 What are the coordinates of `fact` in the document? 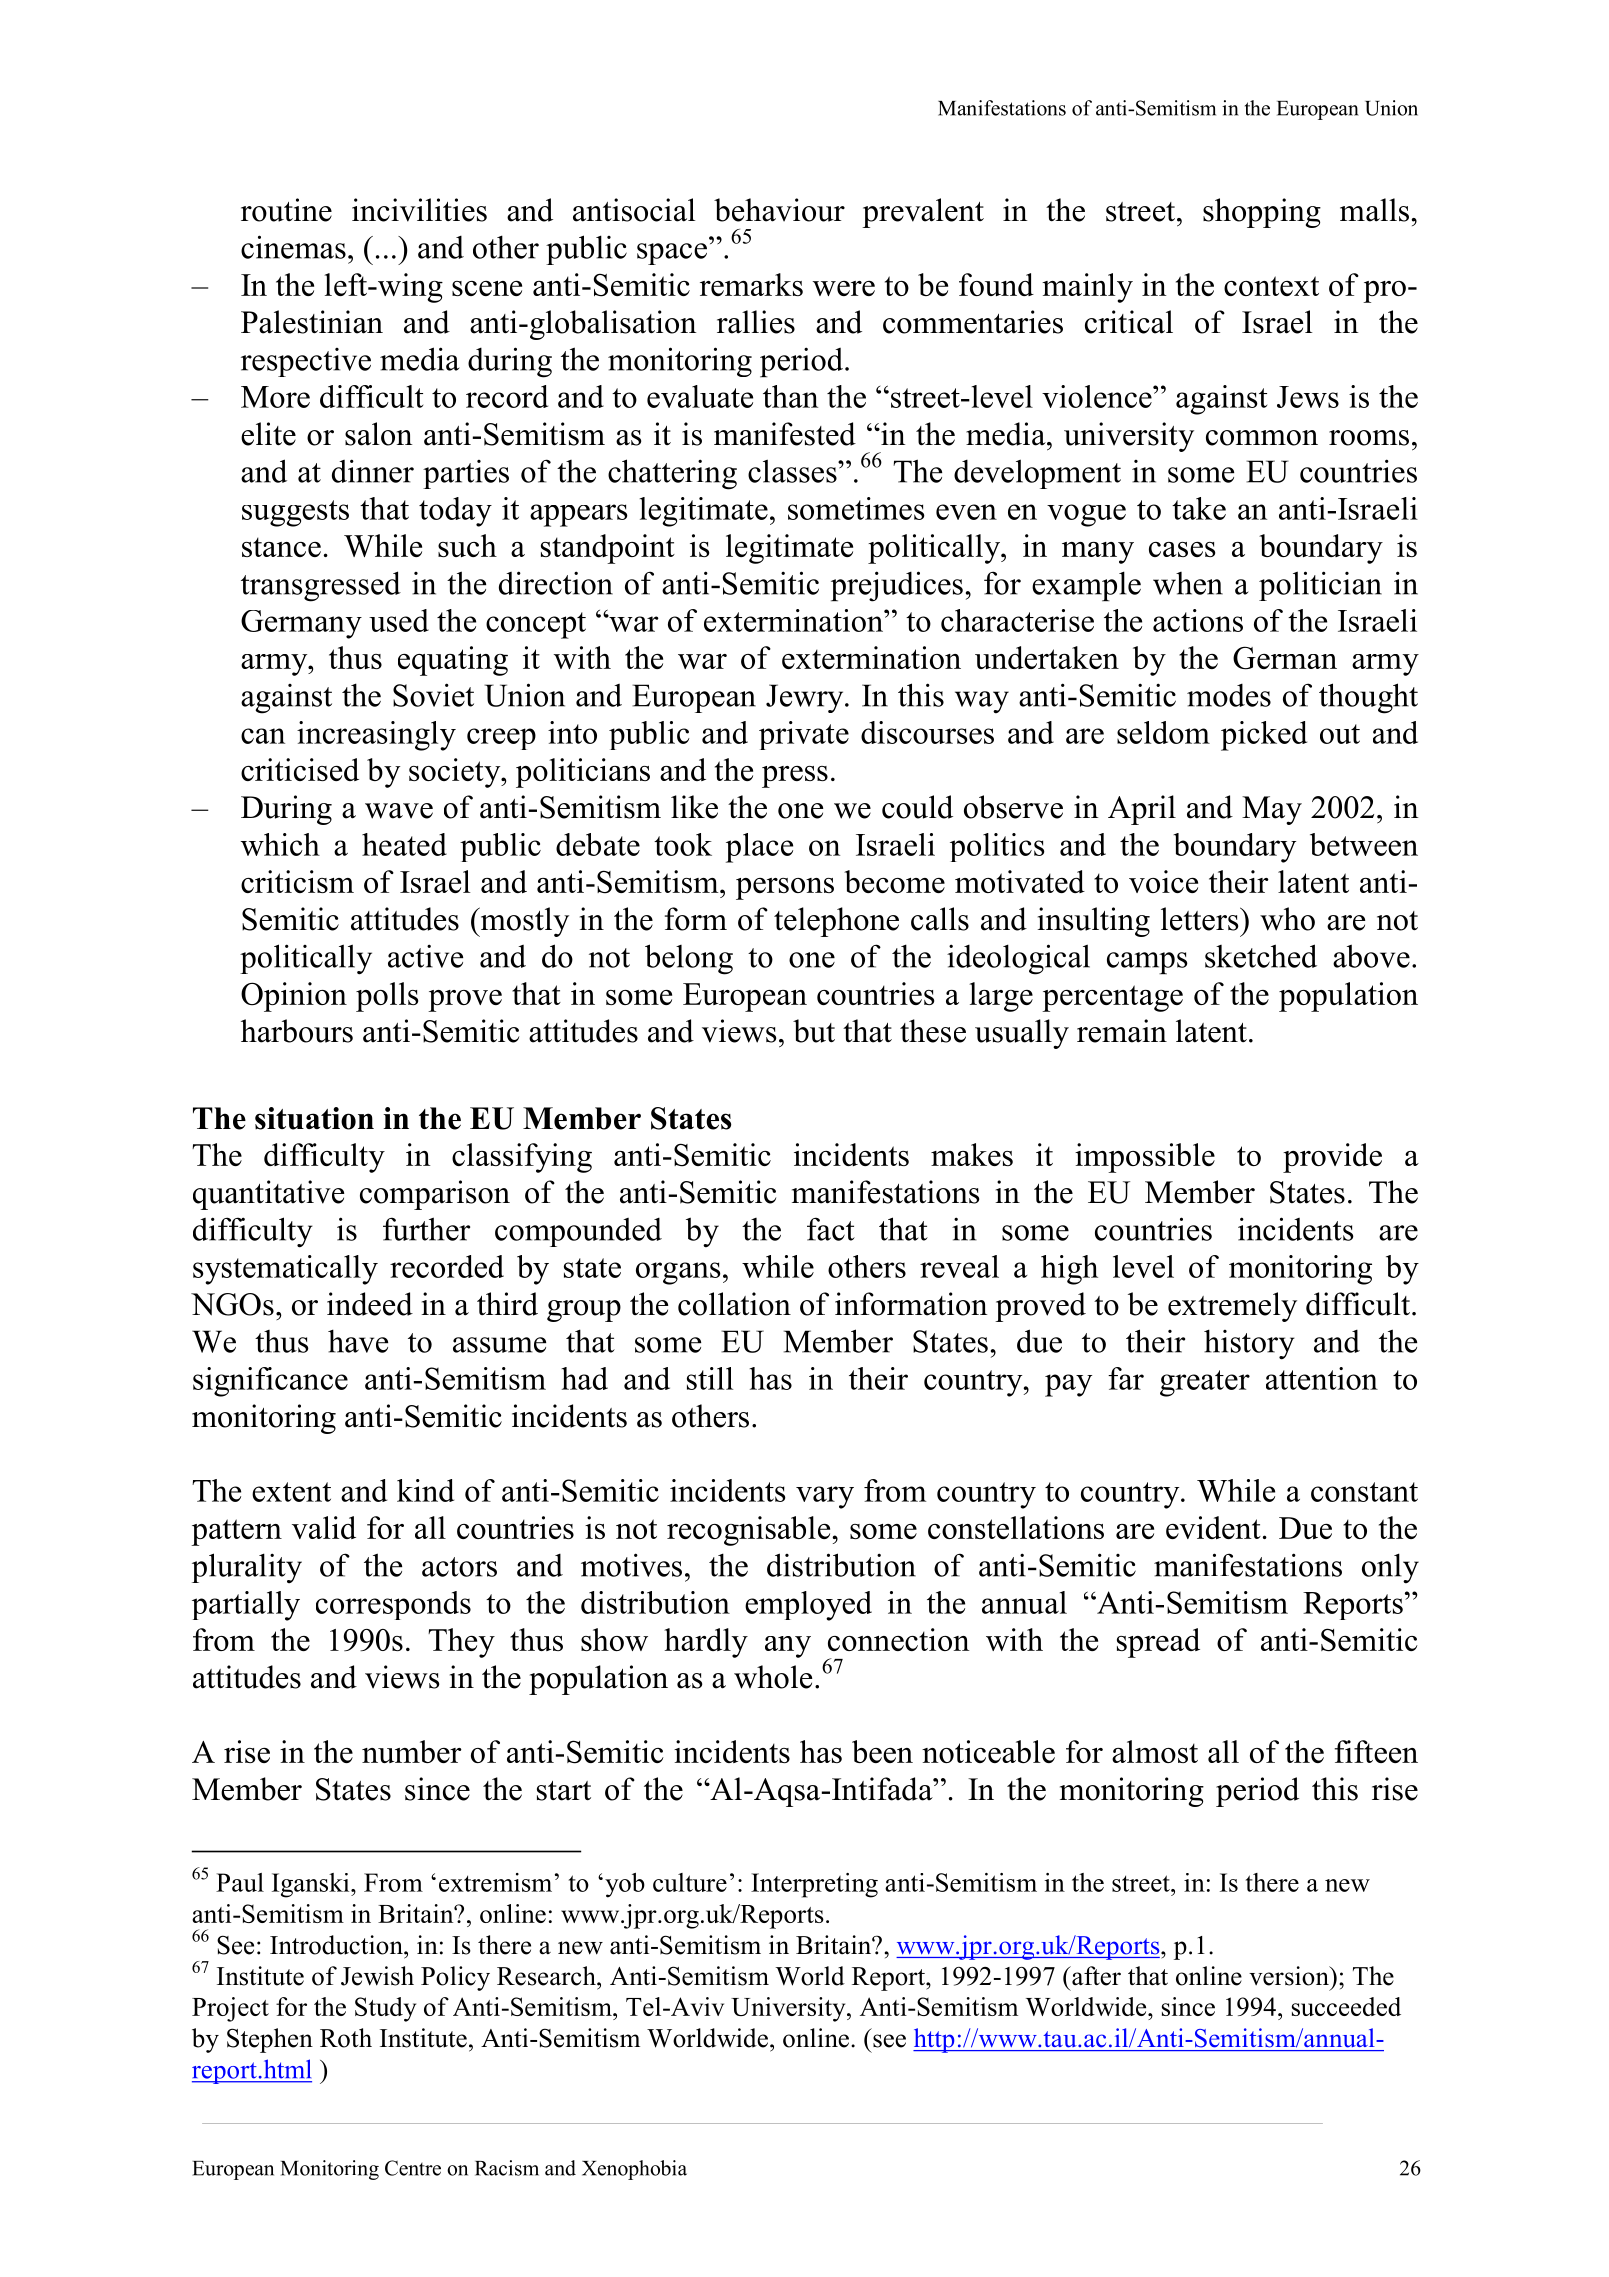 It's located at (831, 1229).
